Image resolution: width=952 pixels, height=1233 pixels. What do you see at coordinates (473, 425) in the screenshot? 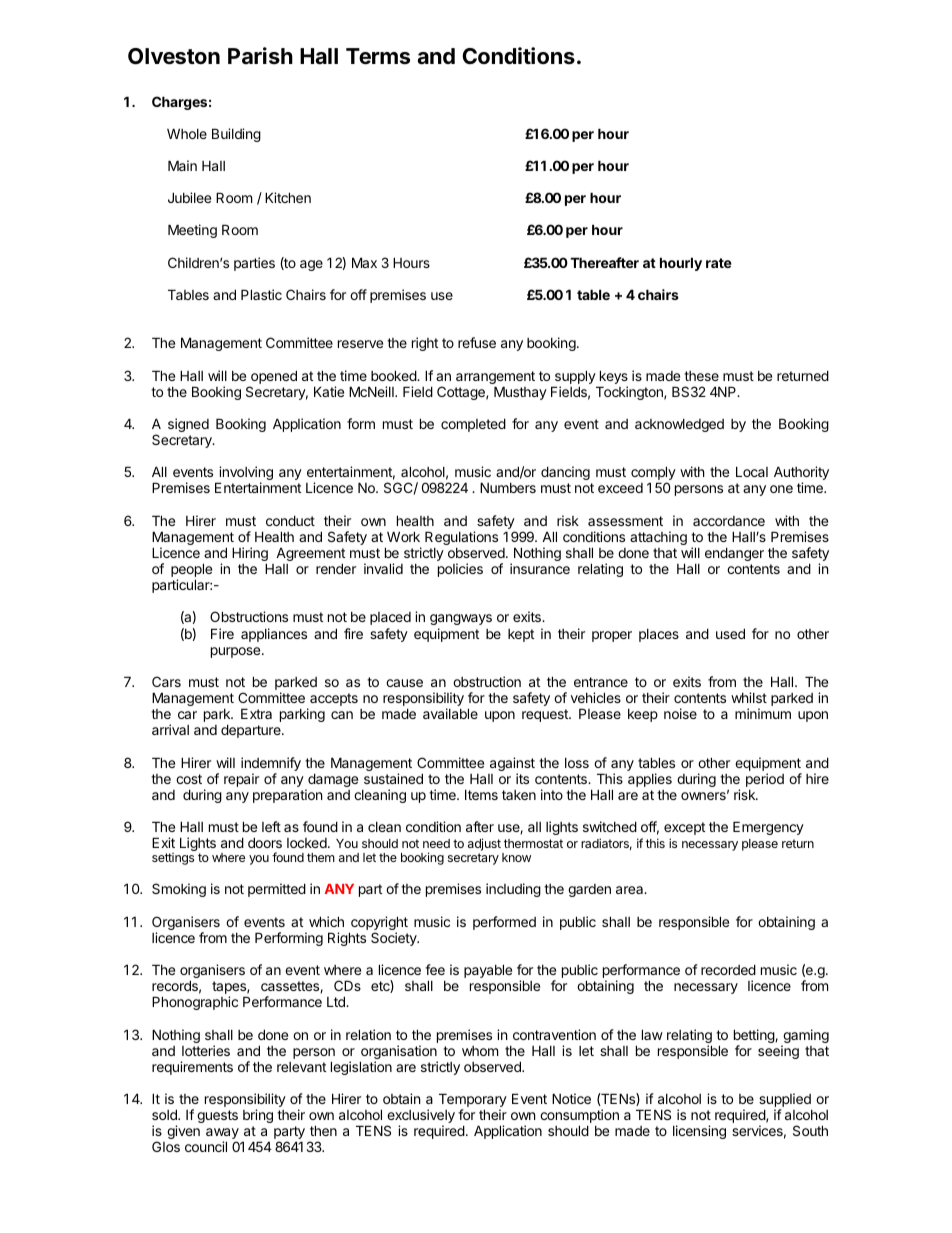
I see `completed` at bounding box center [473, 425].
